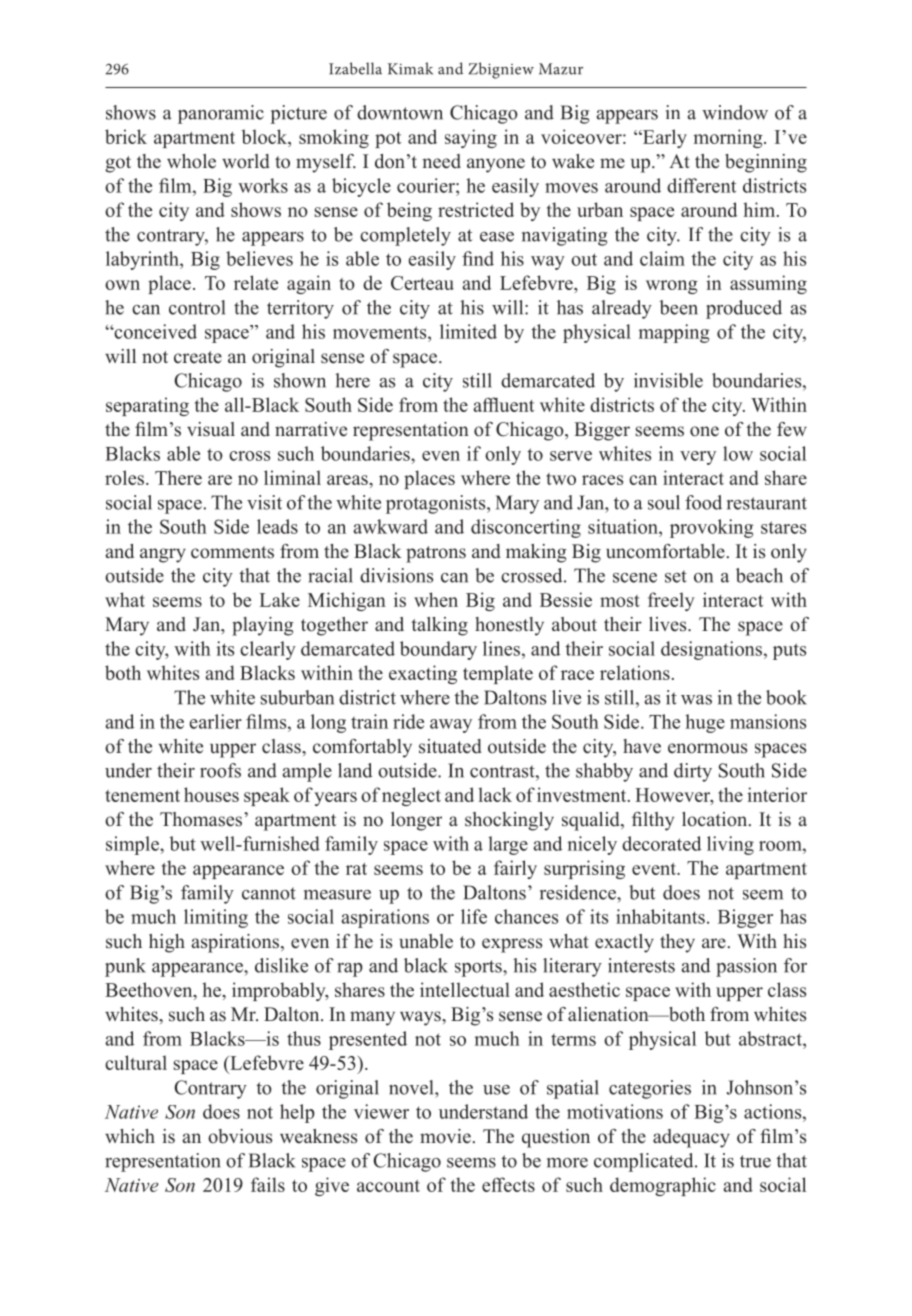 This page has width=912, height=1316. Describe the element at coordinates (503, 404) in the page. I see `affluent` at that location.
